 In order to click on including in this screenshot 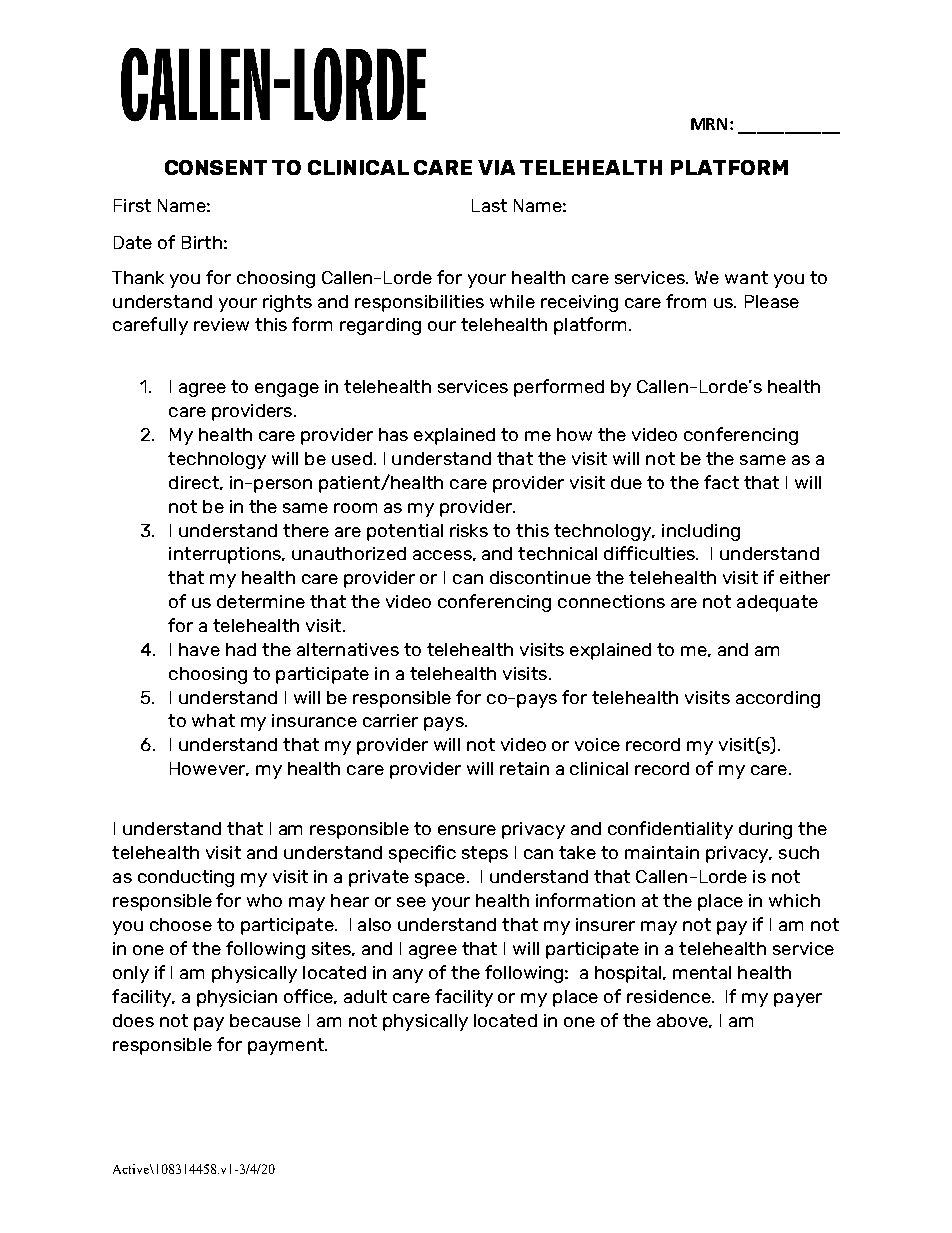, I will do `click(701, 532)`.
